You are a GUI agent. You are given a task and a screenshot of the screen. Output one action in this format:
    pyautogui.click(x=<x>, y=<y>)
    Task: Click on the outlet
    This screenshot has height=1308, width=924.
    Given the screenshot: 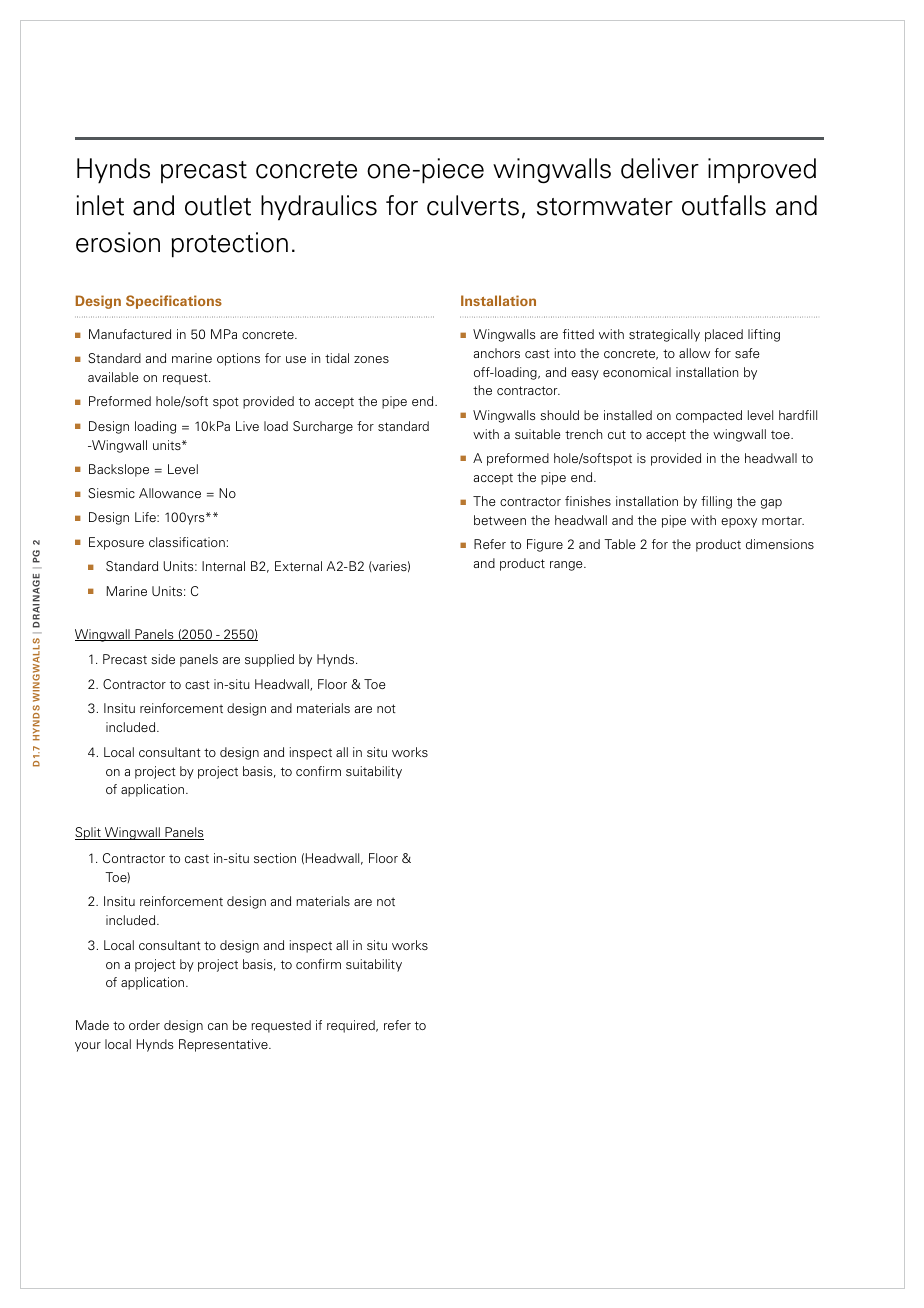 What is the action you would take?
    pyautogui.click(x=218, y=205)
